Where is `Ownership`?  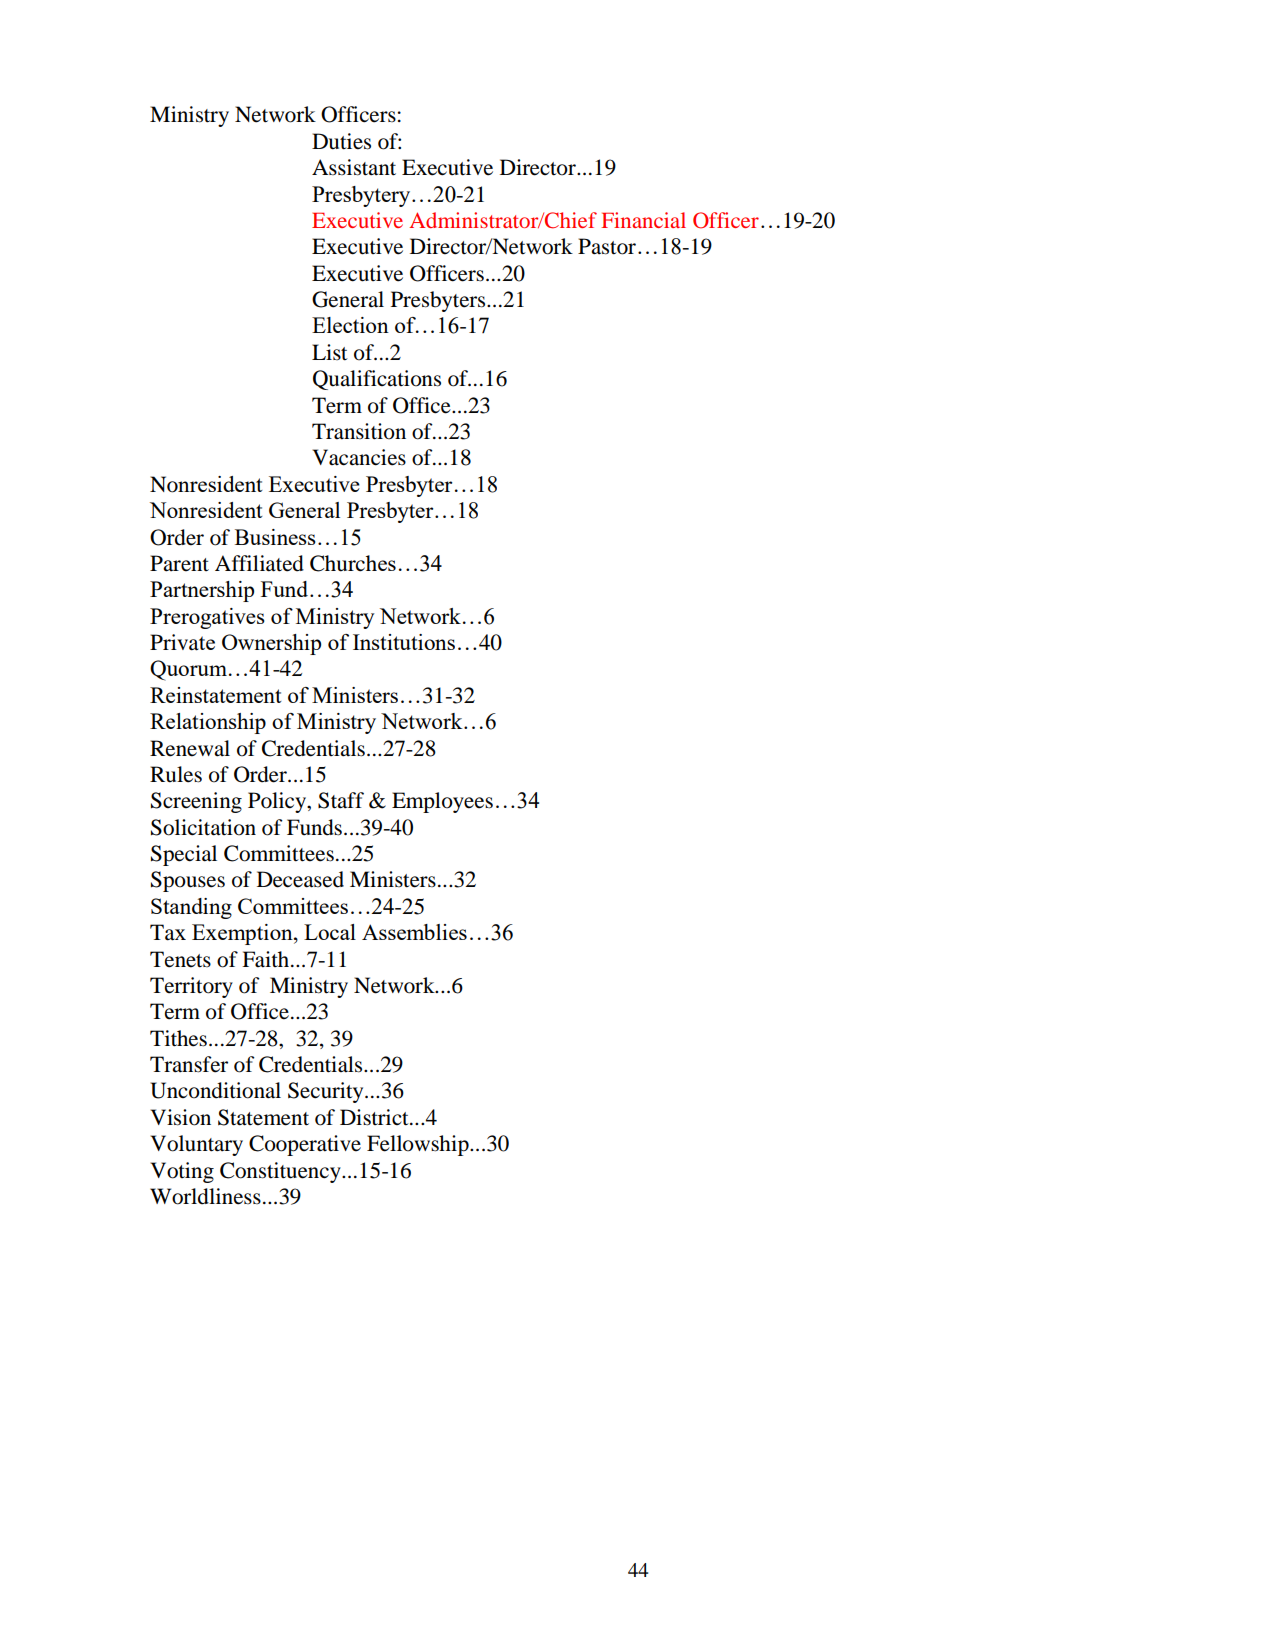
Ownership is located at coordinates (271, 644).
